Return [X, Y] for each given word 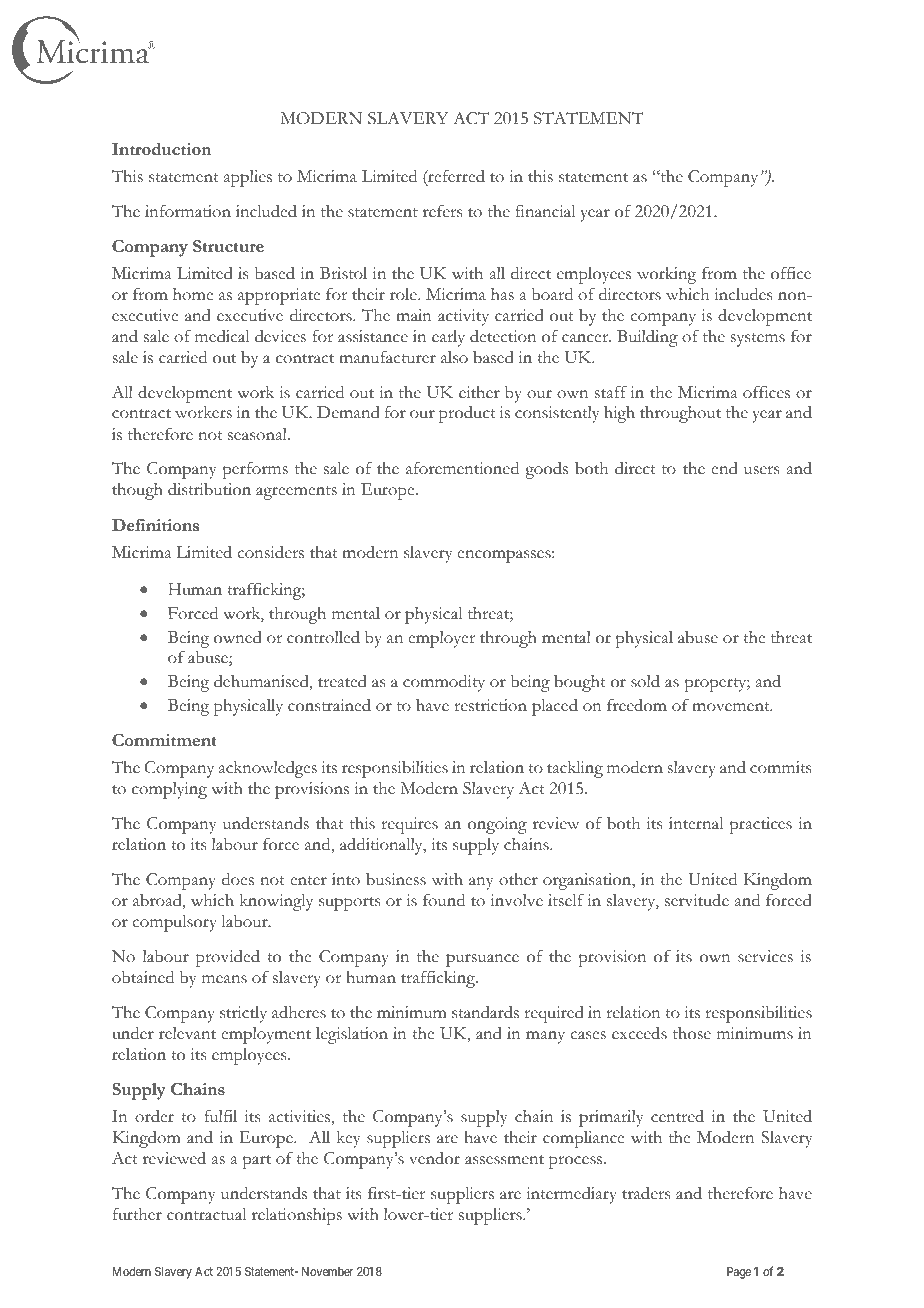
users [761, 470]
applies [248, 178]
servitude [697, 900]
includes [743, 294]
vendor [434, 1158]
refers [442, 211]
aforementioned [462, 468]
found [444, 900]
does [238, 879]
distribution [209, 489]
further [137, 1214]
